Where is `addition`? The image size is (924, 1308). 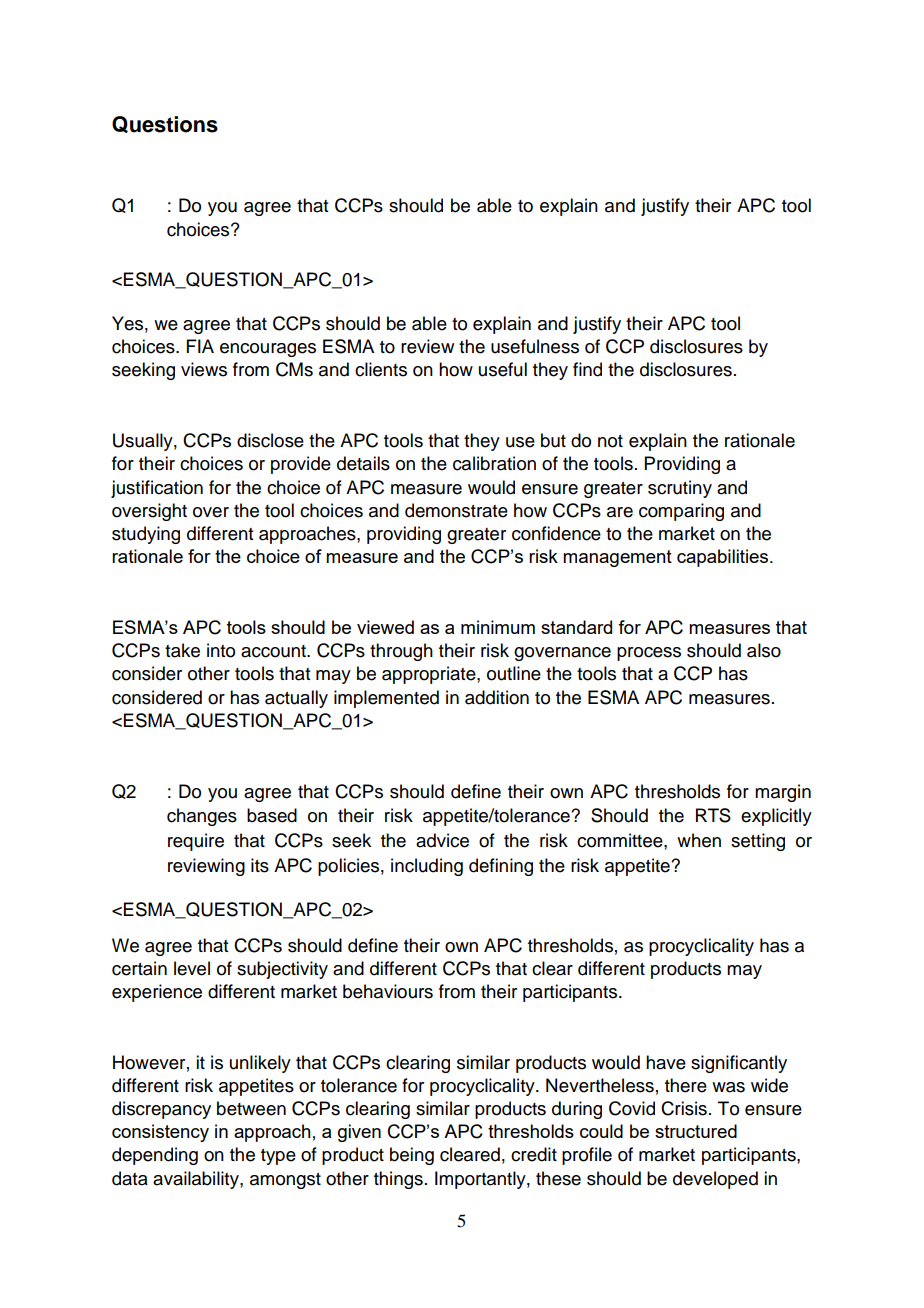 addition is located at coordinates (497, 697).
